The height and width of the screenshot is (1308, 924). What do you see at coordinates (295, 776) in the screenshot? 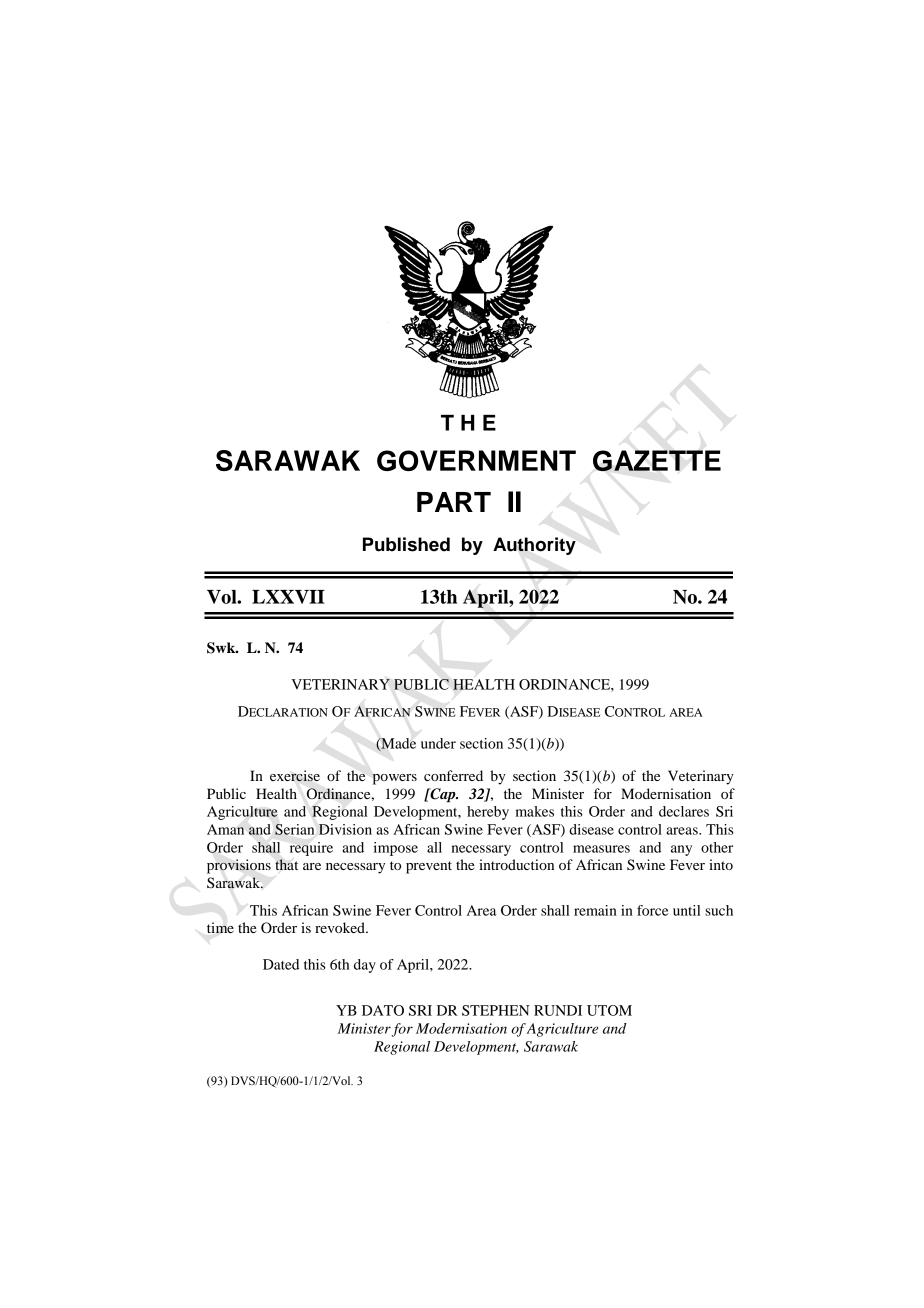
I see `exercise` at bounding box center [295, 776].
